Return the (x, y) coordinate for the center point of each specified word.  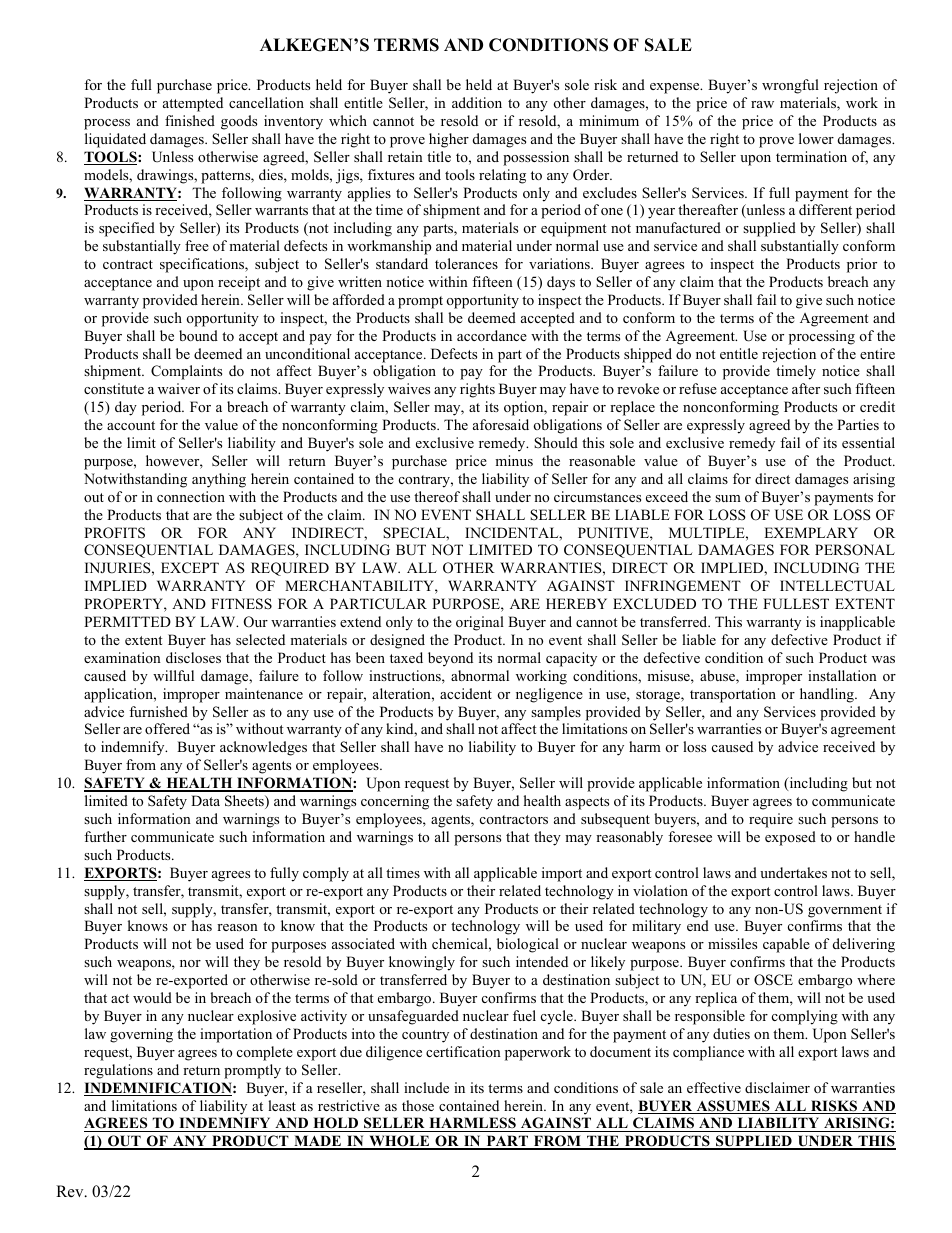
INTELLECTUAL (837, 586)
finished (190, 120)
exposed (790, 838)
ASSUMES (733, 1107)
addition (477, 102)
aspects (587, 803)
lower (816, 138)
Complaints (186, 372)
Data (205, 800)
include (426, 1087)
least (282, 1105)
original (480, 623)
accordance (492, 335)
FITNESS (241, 604)
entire (877, 353)
